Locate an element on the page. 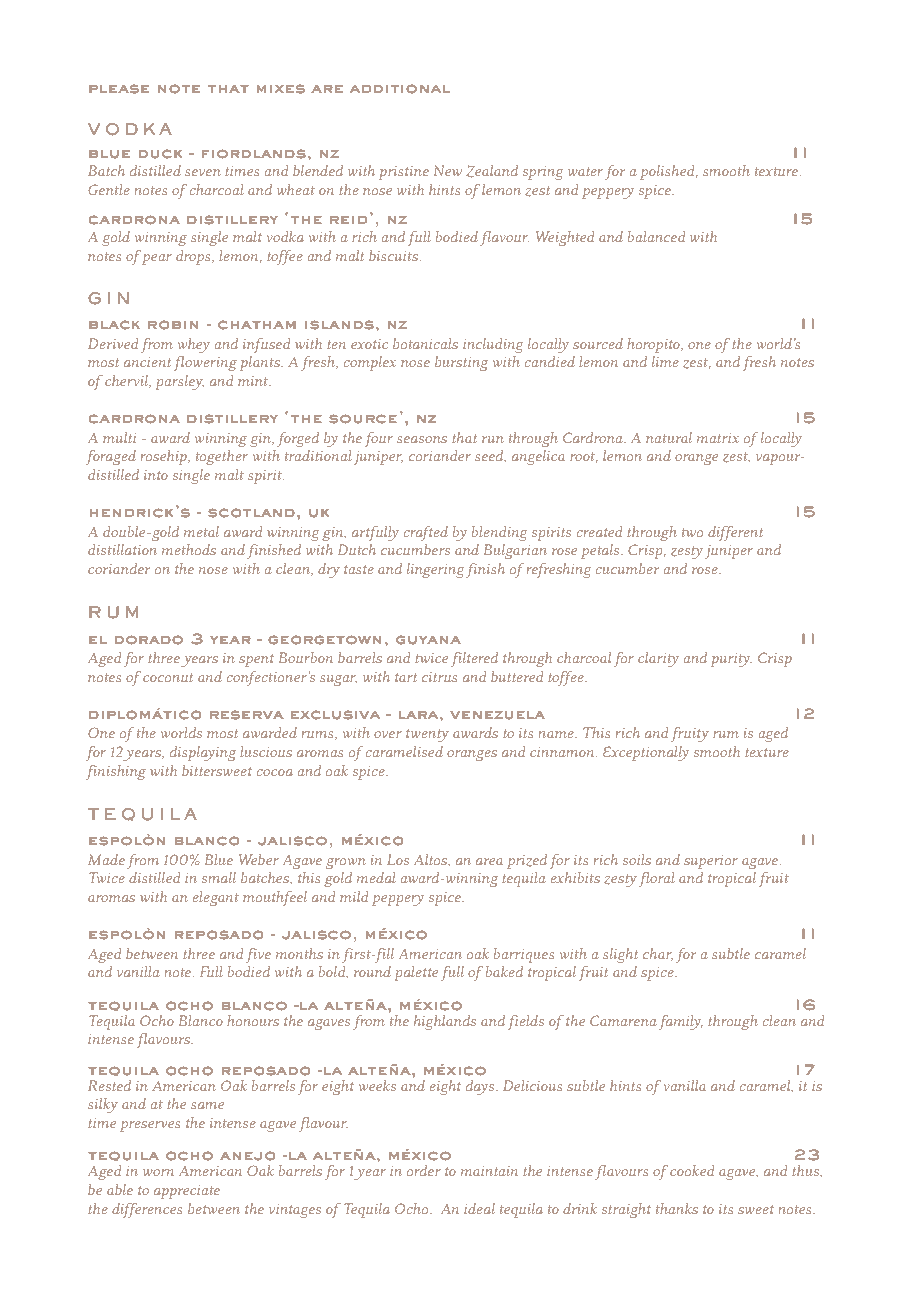 Image resolution: width=924 pixels, height=1308 pixels. methods is located at coordinates (189, 549).
